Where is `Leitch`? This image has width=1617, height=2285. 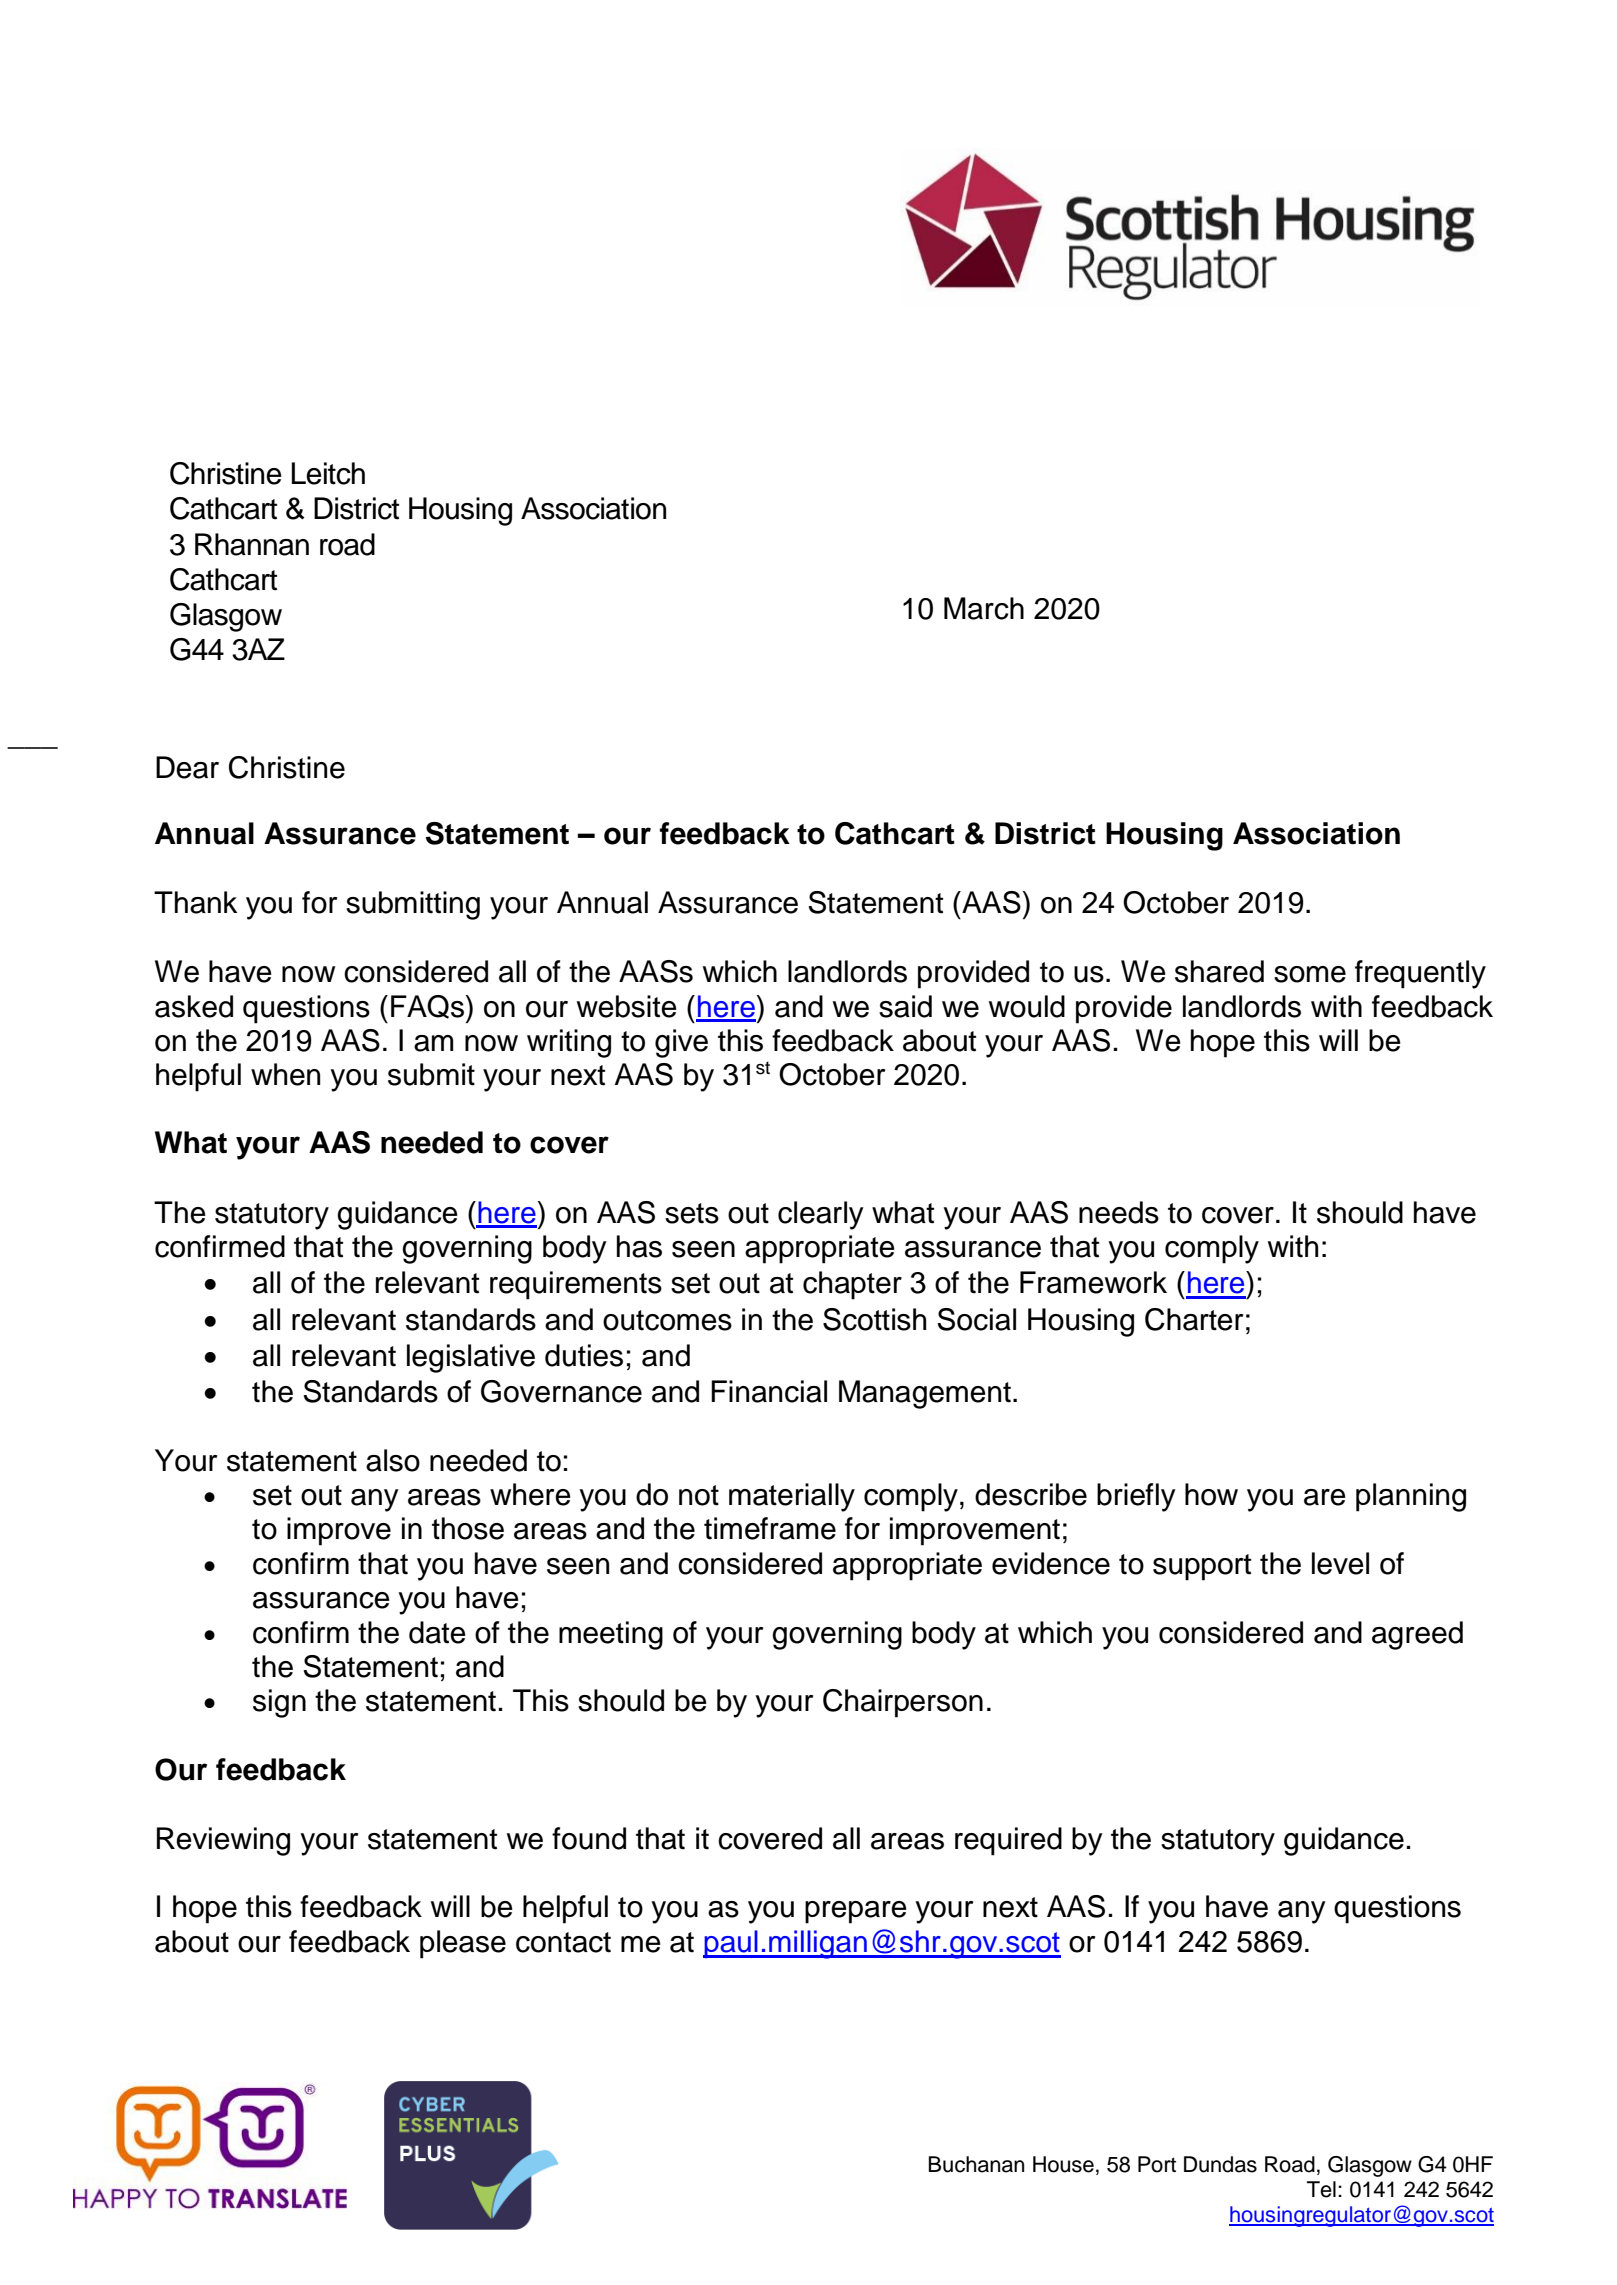
Leitch is located at coordinates (328, 473).
